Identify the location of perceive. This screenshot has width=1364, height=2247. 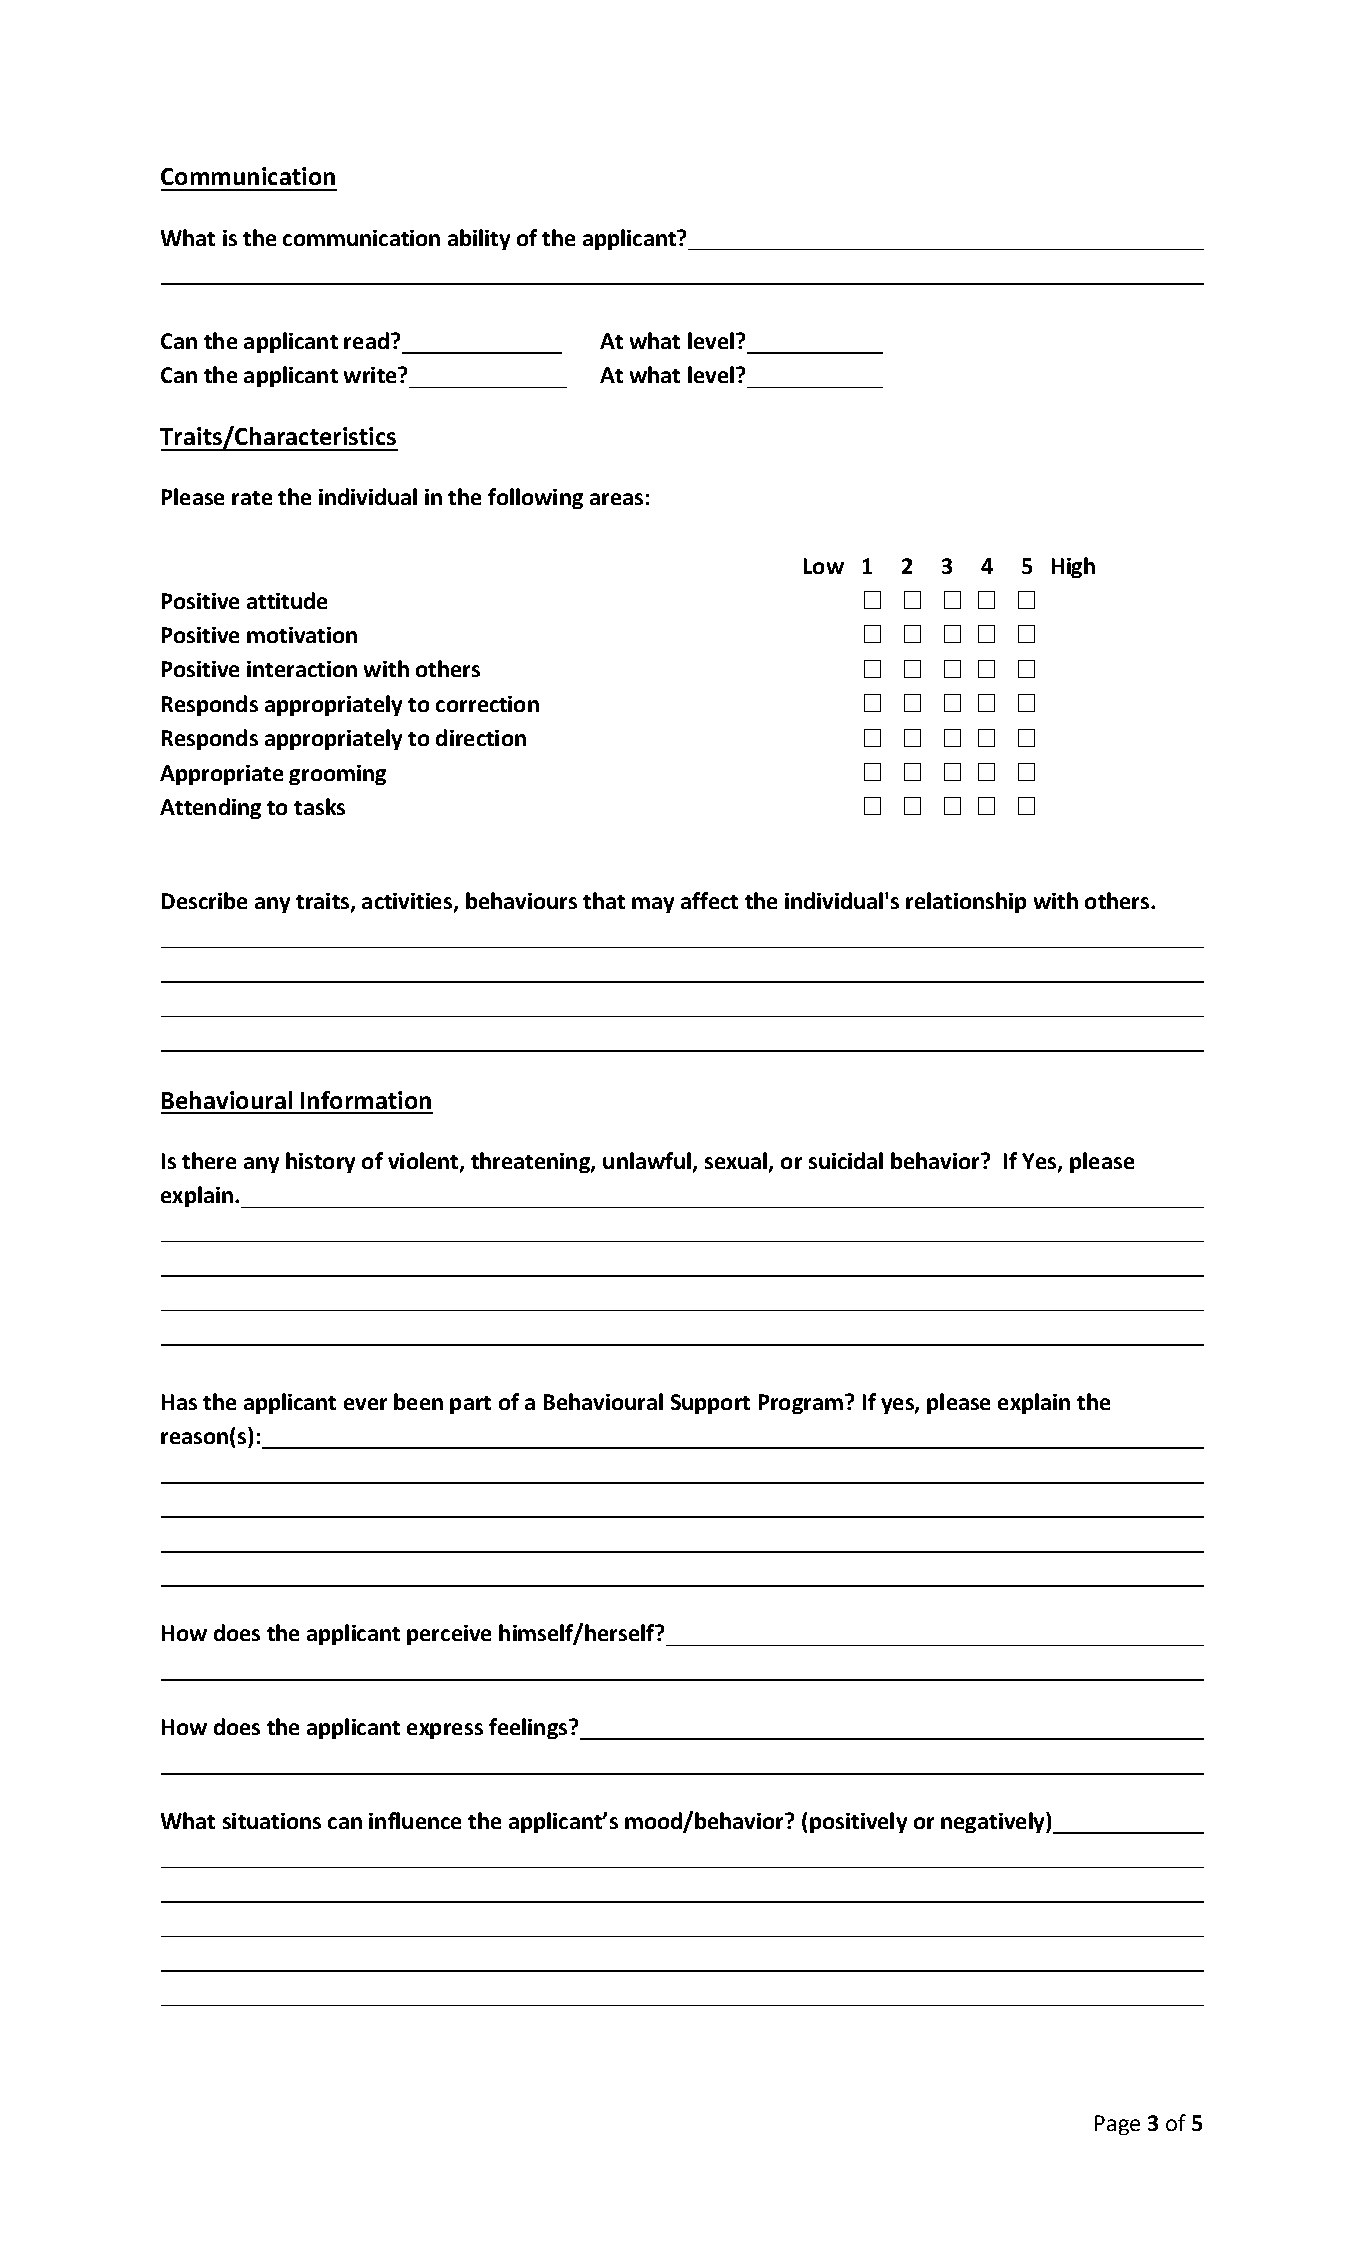
(449, 1635).
